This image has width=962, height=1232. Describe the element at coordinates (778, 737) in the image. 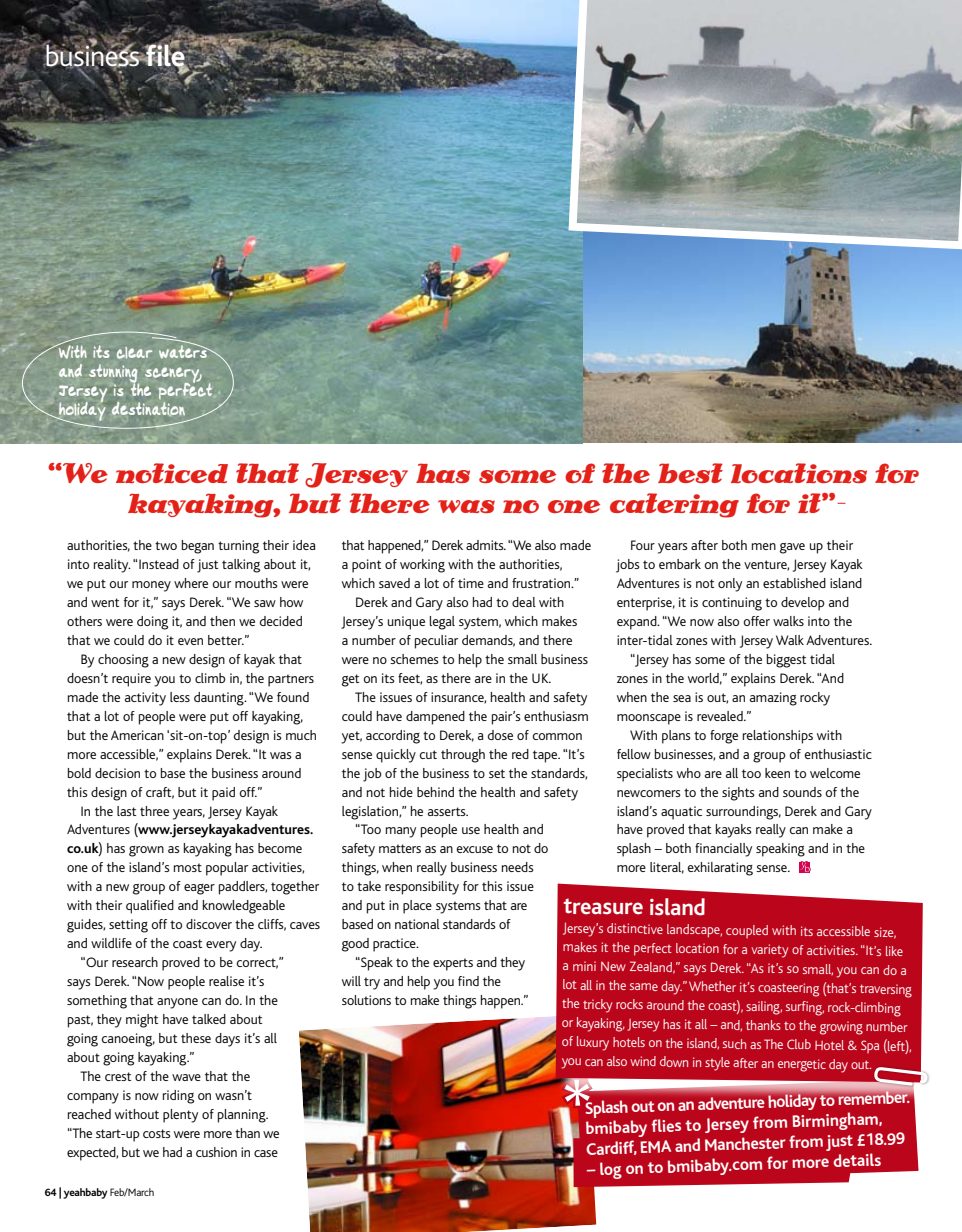

I see `relationships` at that location.
